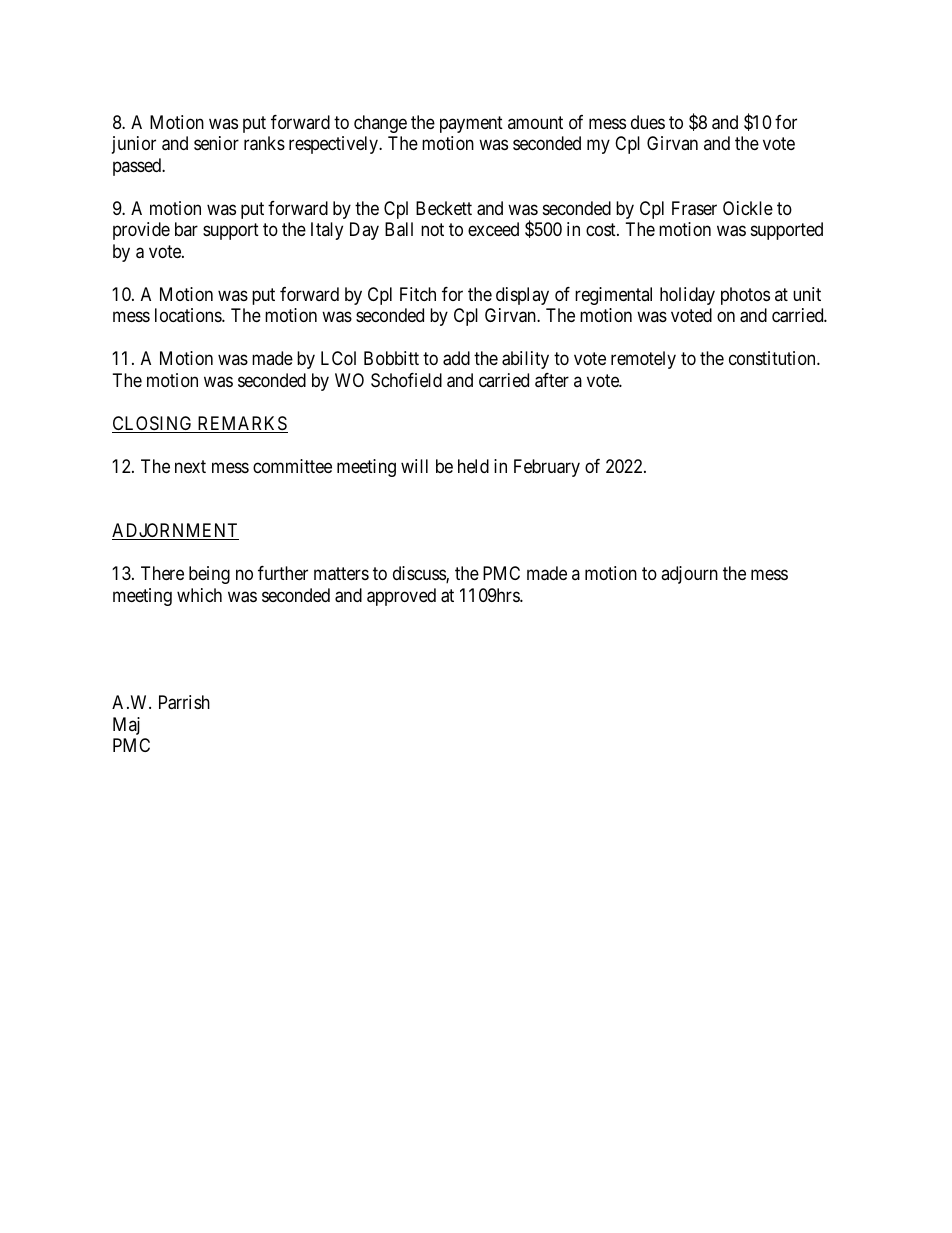 Image resolution: width=952 pixels, height=1233 pixels. Describe the element at coordinates (745, 296) in the document. I see `photos` at that location.
